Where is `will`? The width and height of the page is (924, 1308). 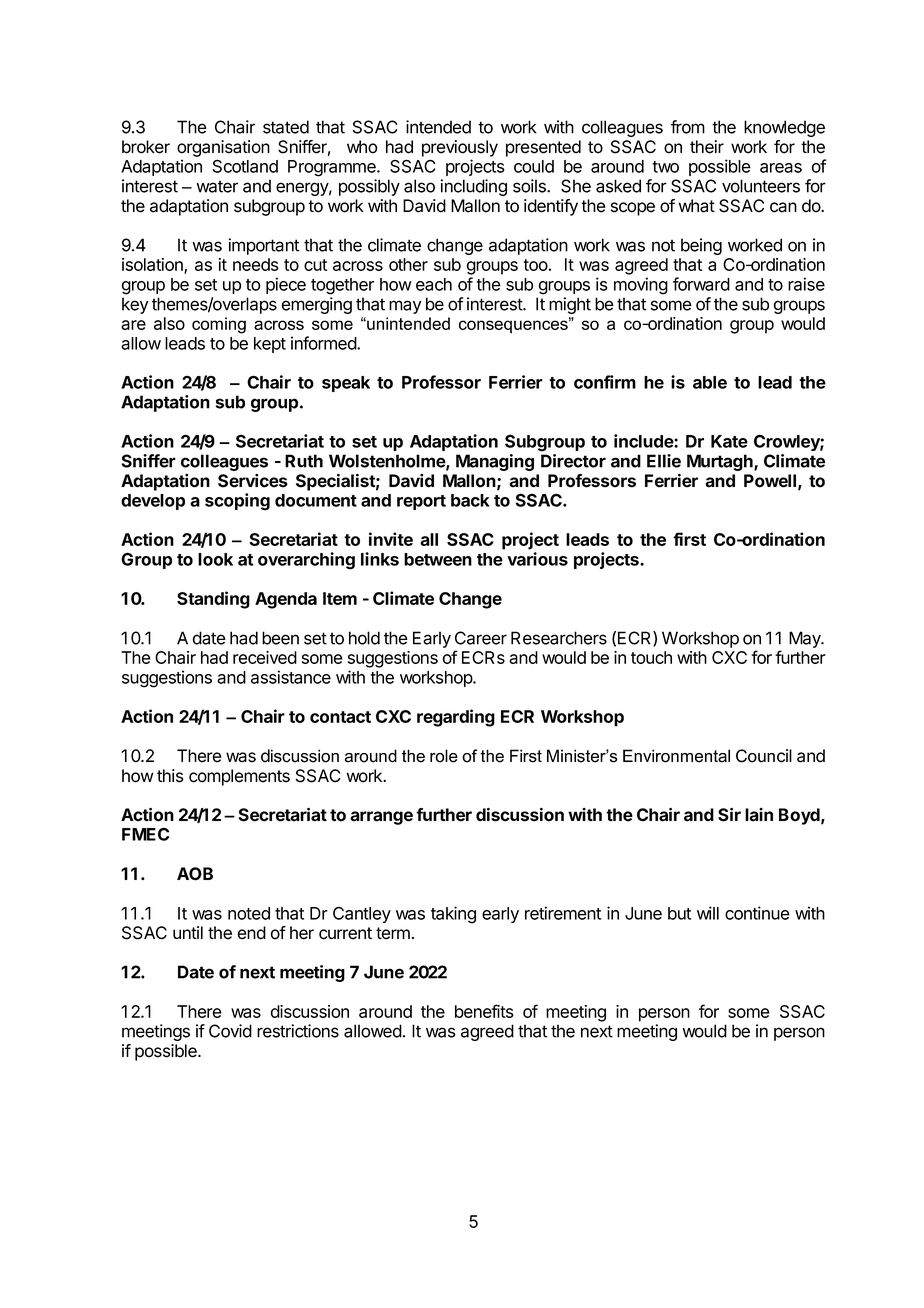 will is located at coordinates (708, 913).
